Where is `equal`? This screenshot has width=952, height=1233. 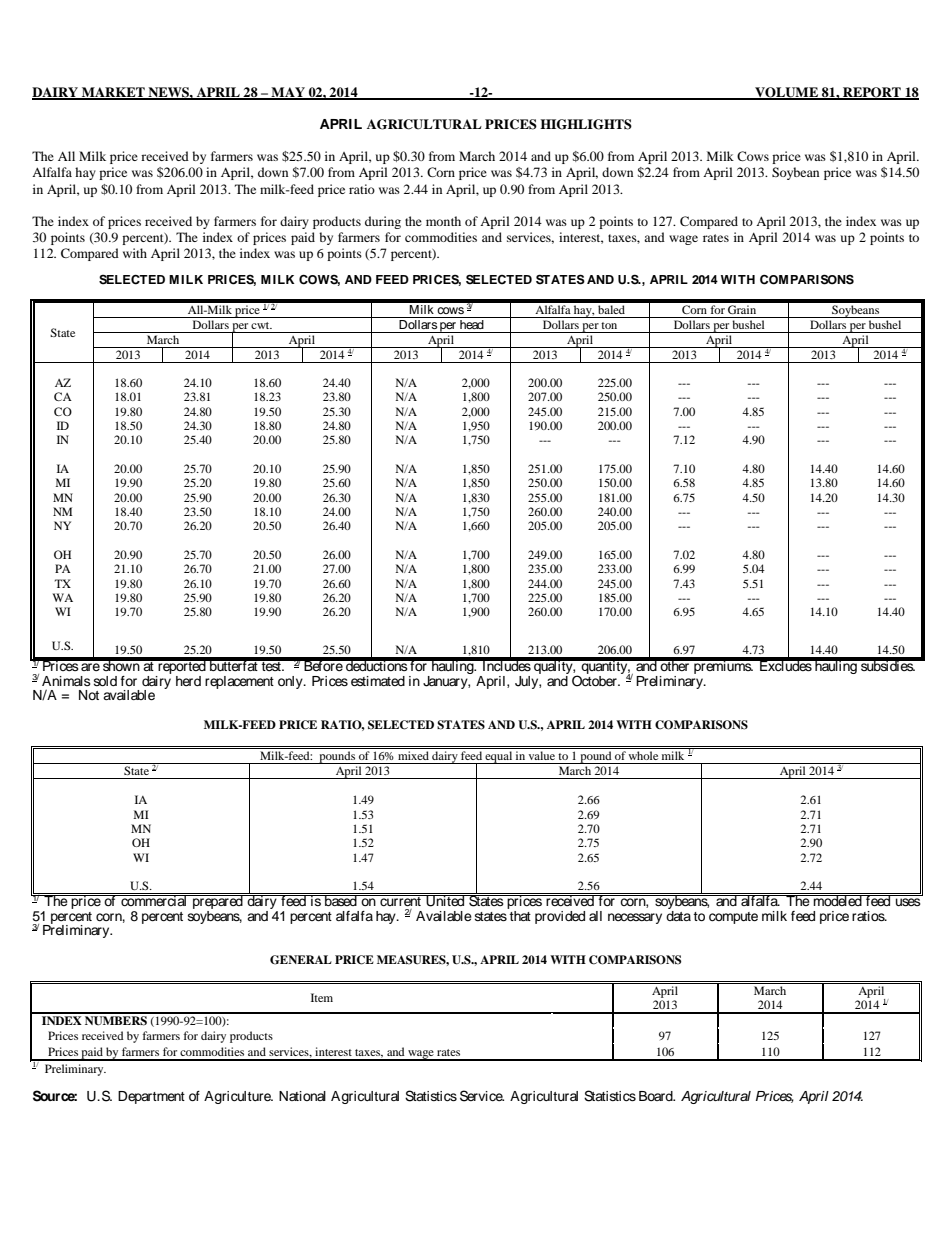 equal is located at coordinates (499, 757).
